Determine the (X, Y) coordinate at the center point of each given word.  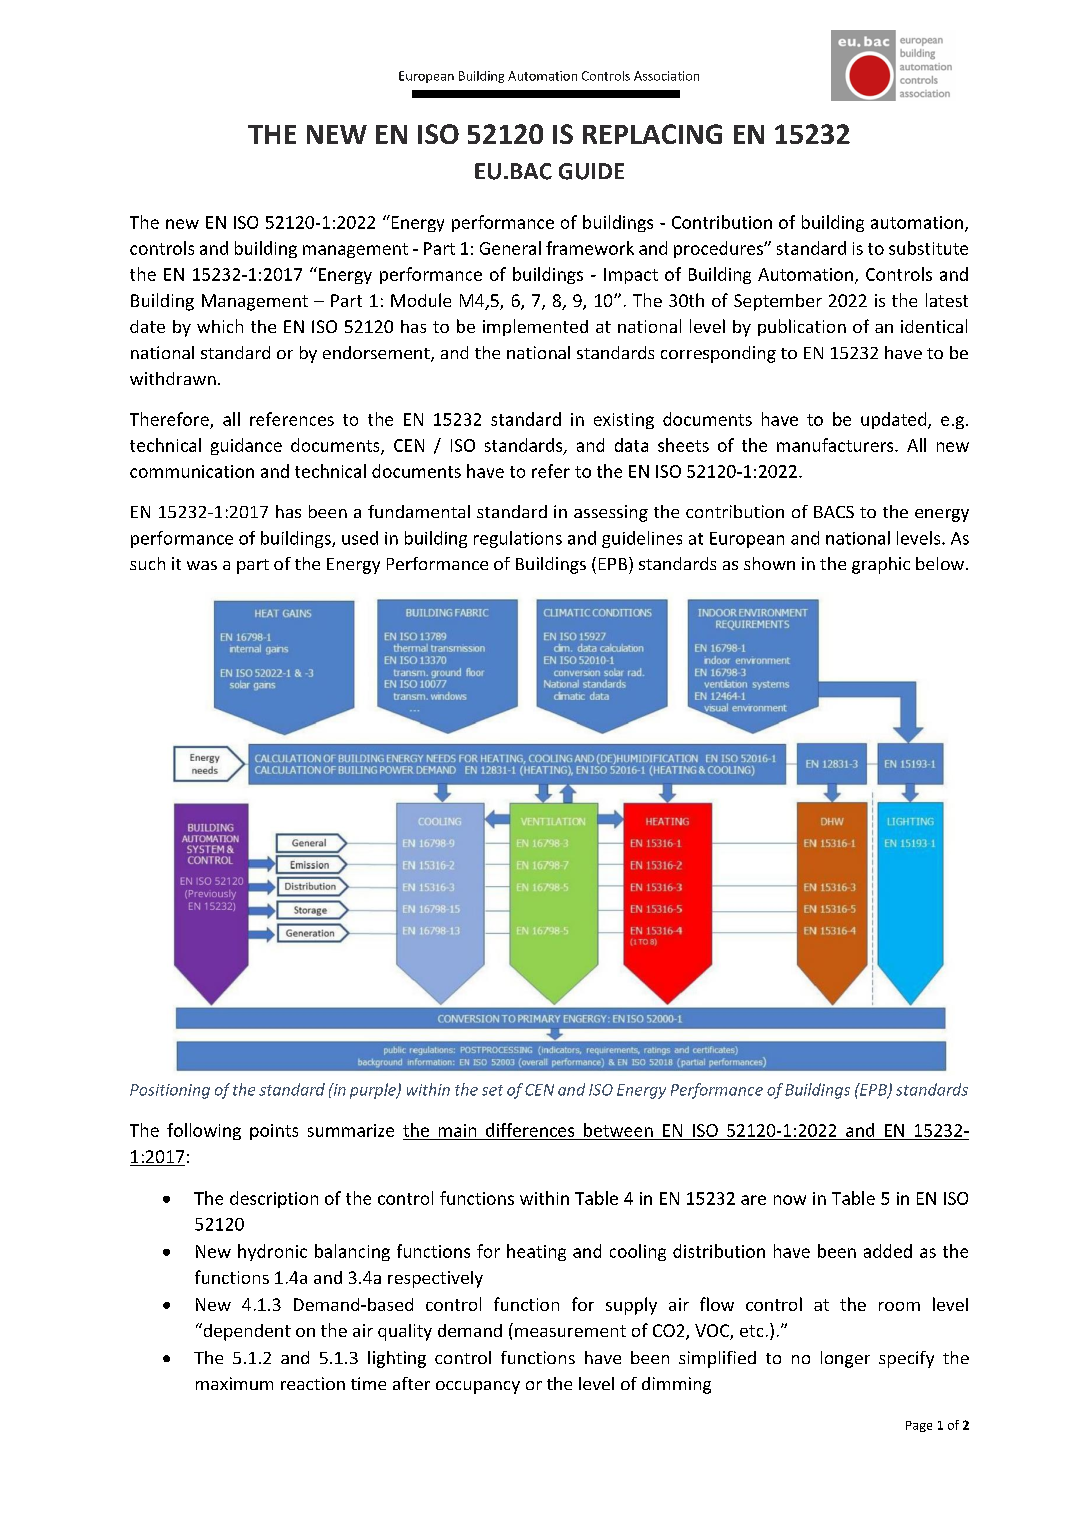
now (790, 1200)
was (202, 565)
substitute (928, 248)
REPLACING (652, 134)
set (492, 1090)
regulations (518, 539)
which (220, 326)
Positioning (170, 1091)
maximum (234, 1383)
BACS (834, 512)
